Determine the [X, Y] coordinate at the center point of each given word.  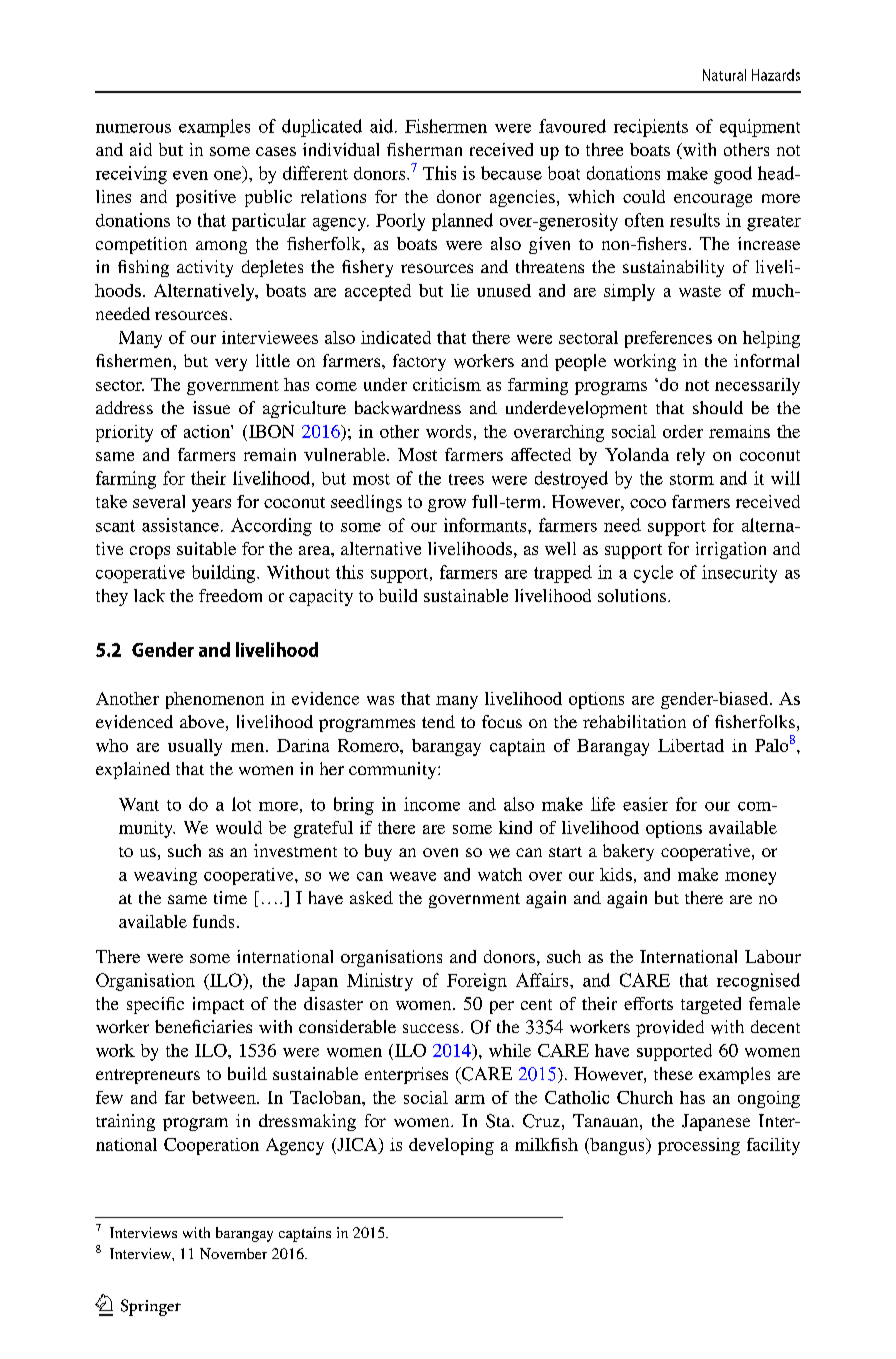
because [511, 173]
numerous [133, 128]
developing [451, 1146]
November [233, 1253]
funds [213, 921]
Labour [773, 956]
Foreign [477, 982]
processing [699, 1146]
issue [211, 407]
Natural [724, 75]
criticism [447, 384]
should [718, 407]
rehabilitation [634, 721]
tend [438, 721]
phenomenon [215, 700]
